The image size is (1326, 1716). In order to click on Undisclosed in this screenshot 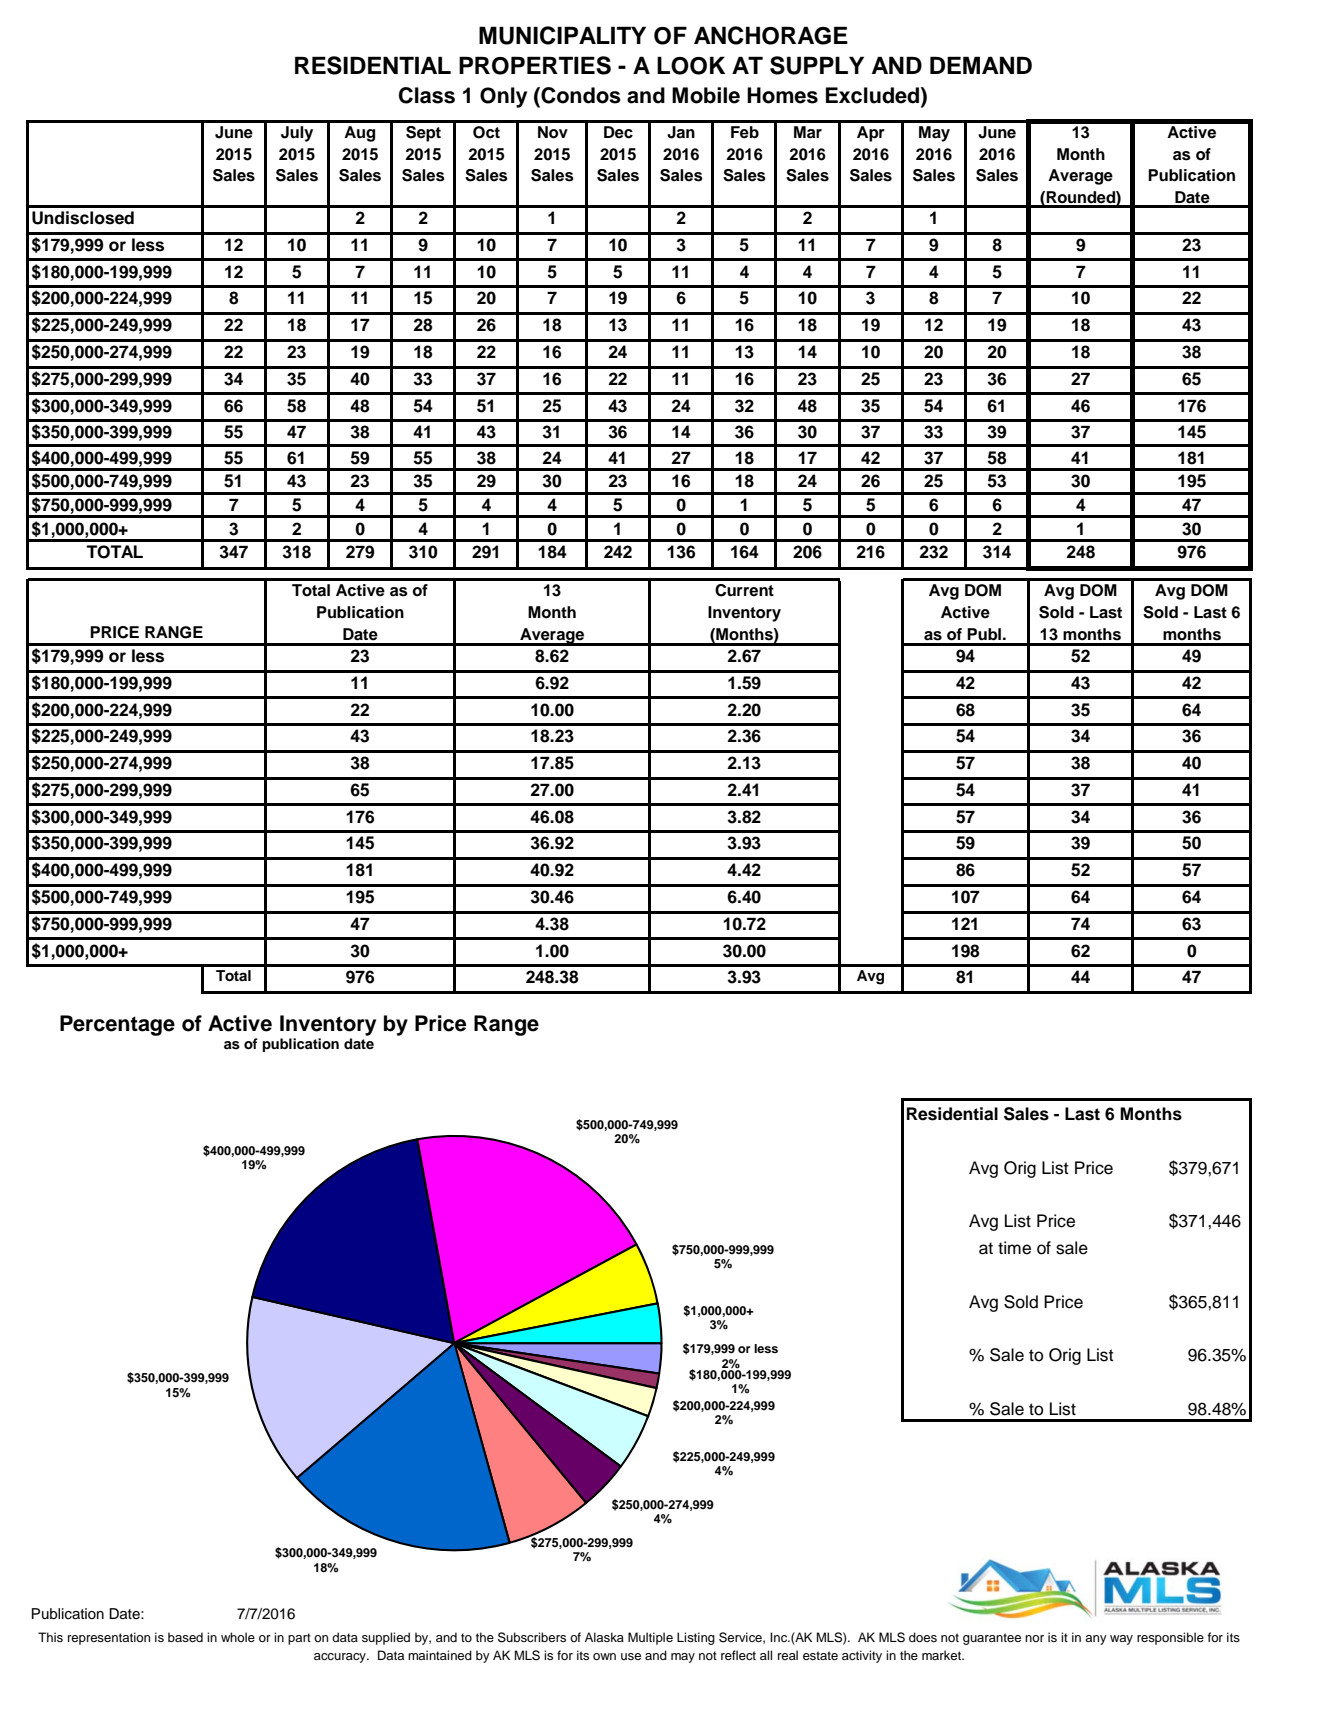, I will do `click(83, 218)`.
